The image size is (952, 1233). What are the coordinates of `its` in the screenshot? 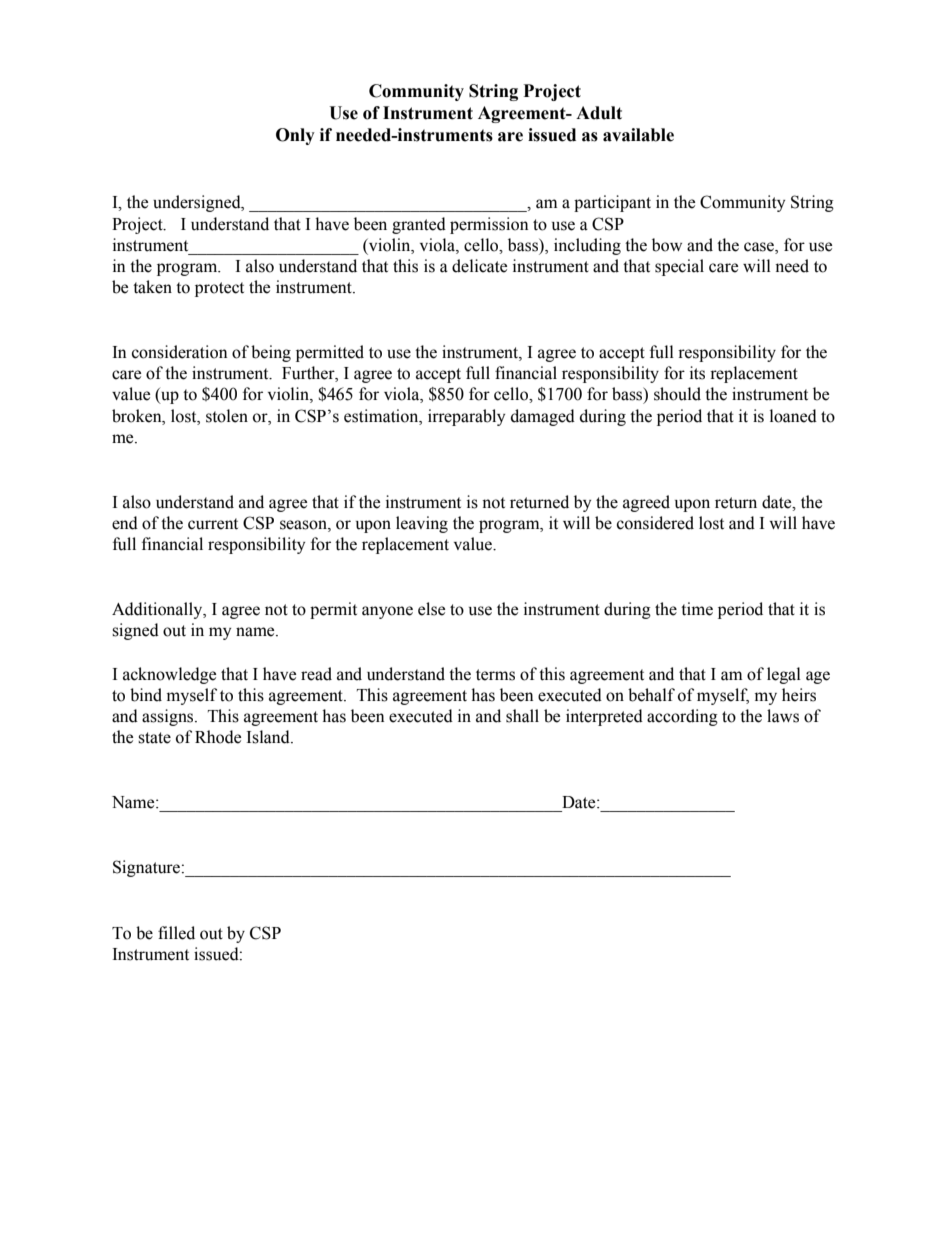 It's located at (697, 373).
